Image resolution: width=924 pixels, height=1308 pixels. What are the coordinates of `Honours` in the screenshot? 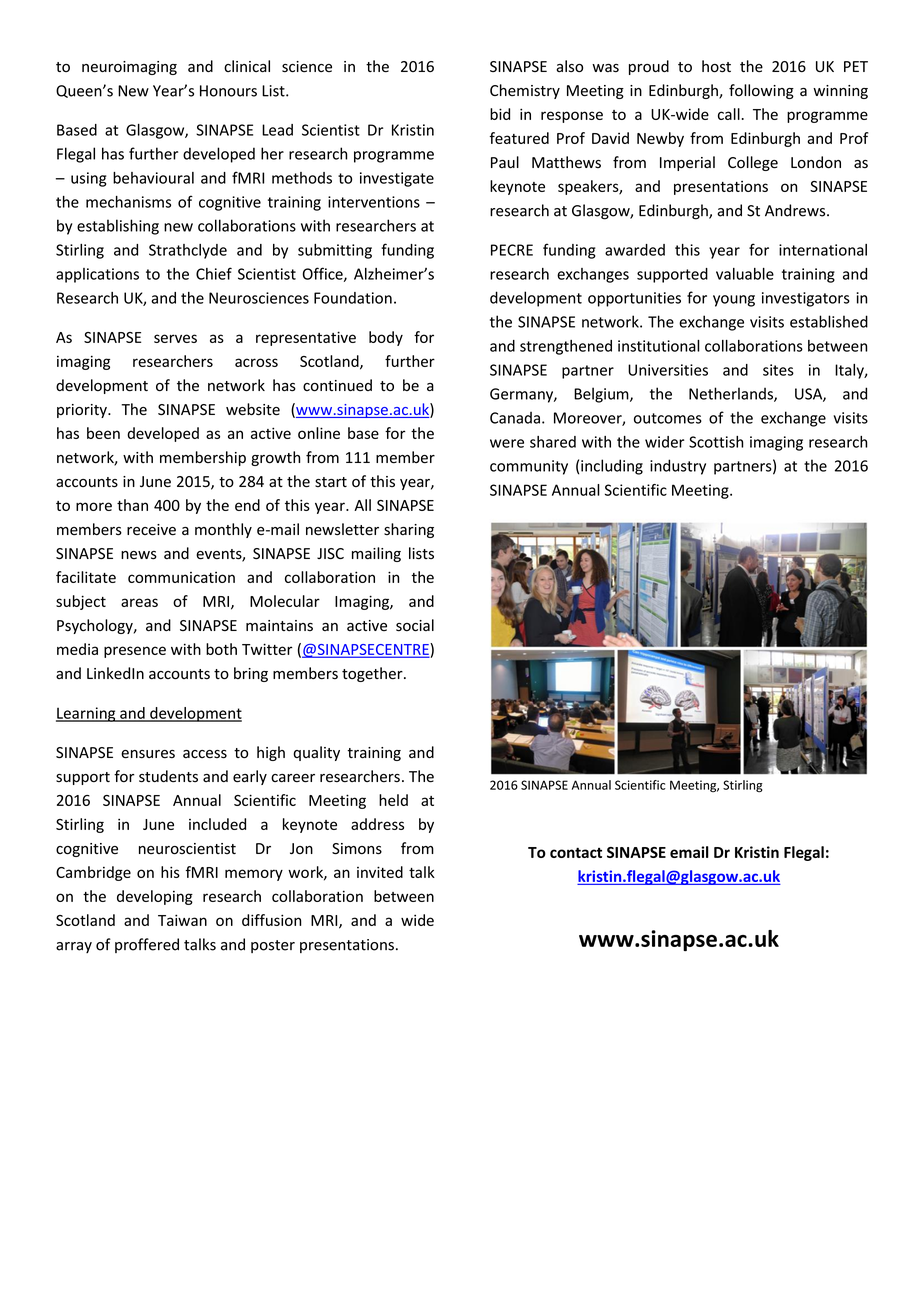 It's located at (228, 91).
